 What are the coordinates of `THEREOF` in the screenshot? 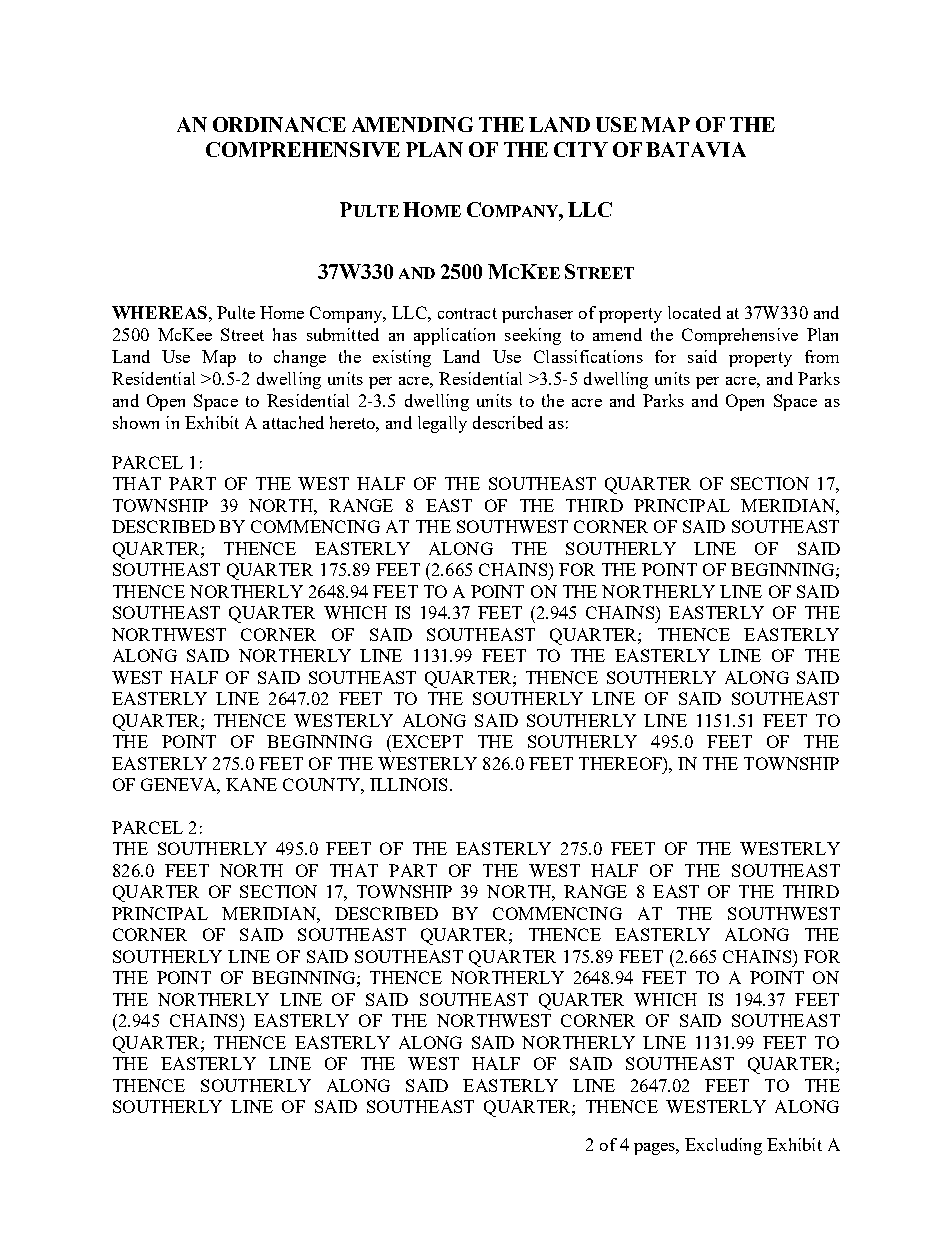 It's located at (621, 763).
